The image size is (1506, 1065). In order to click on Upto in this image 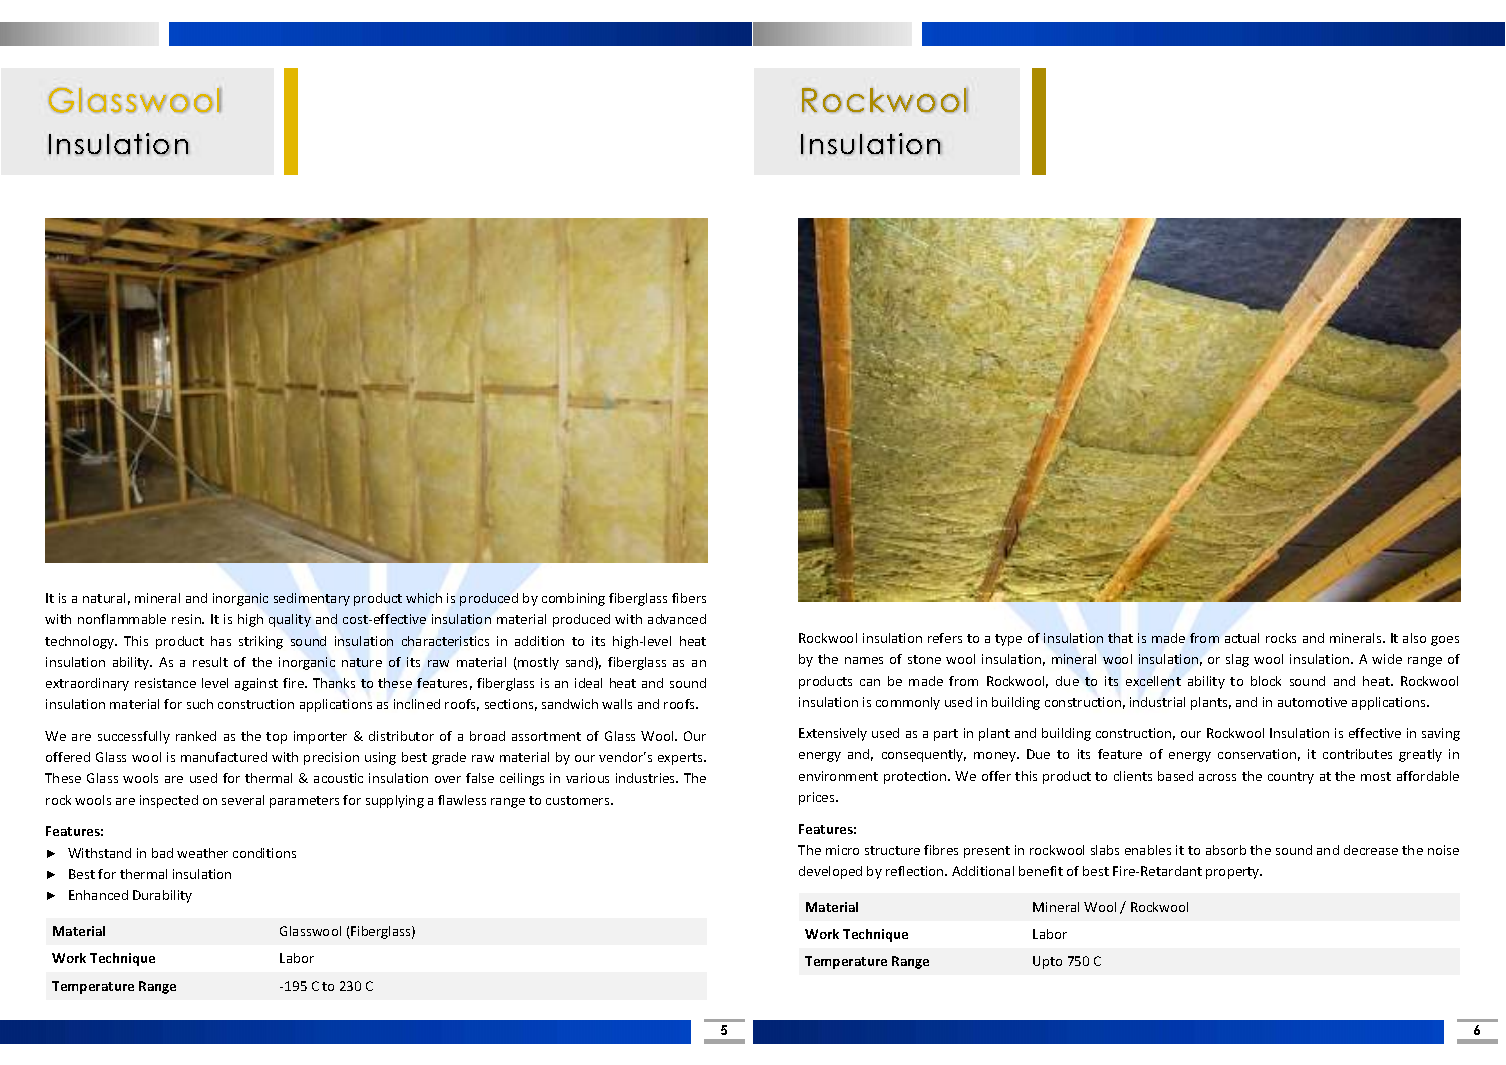, I will do `click(1047, 962)`.
